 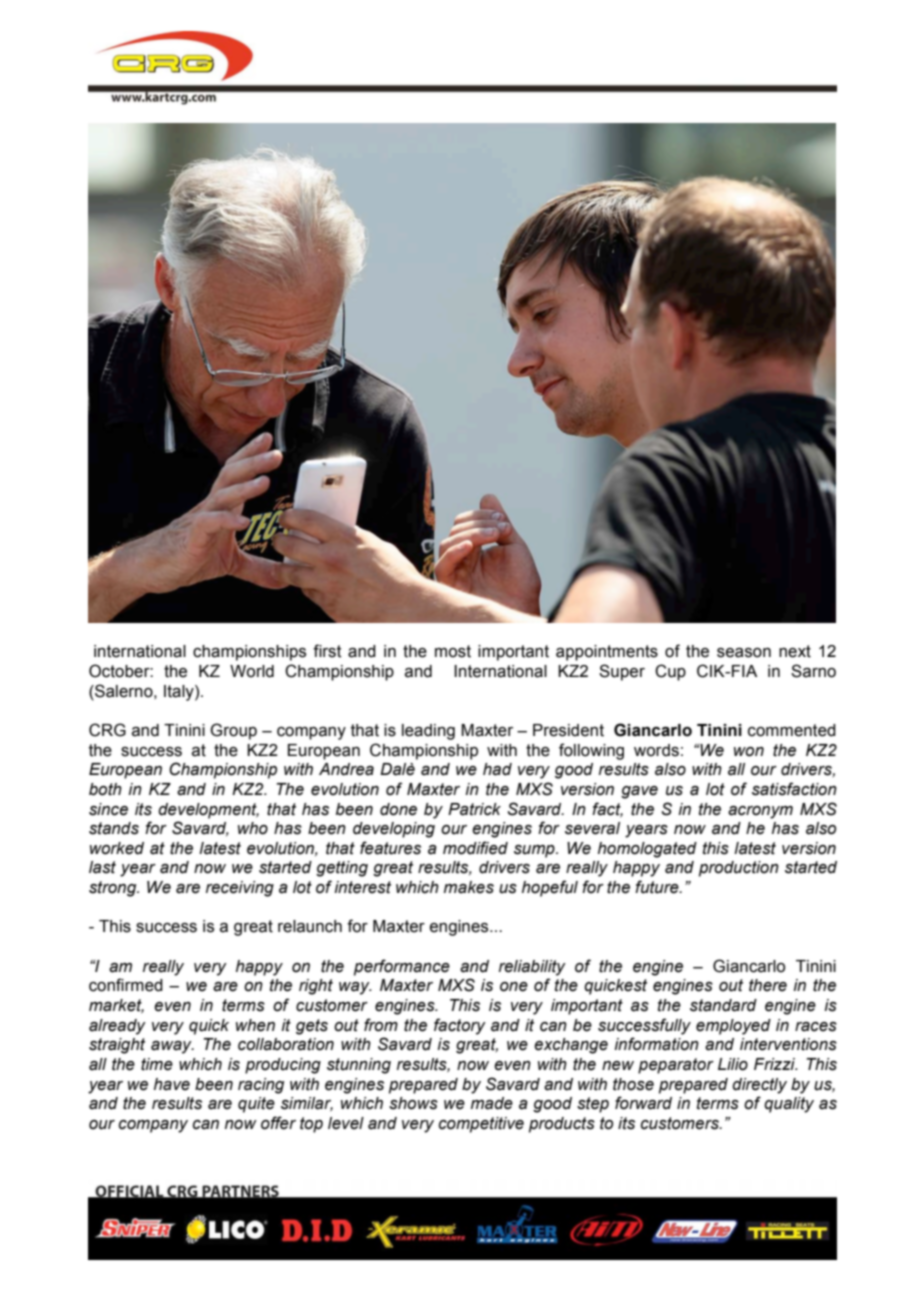 I want to click on development, so click(x=208, y=811).
